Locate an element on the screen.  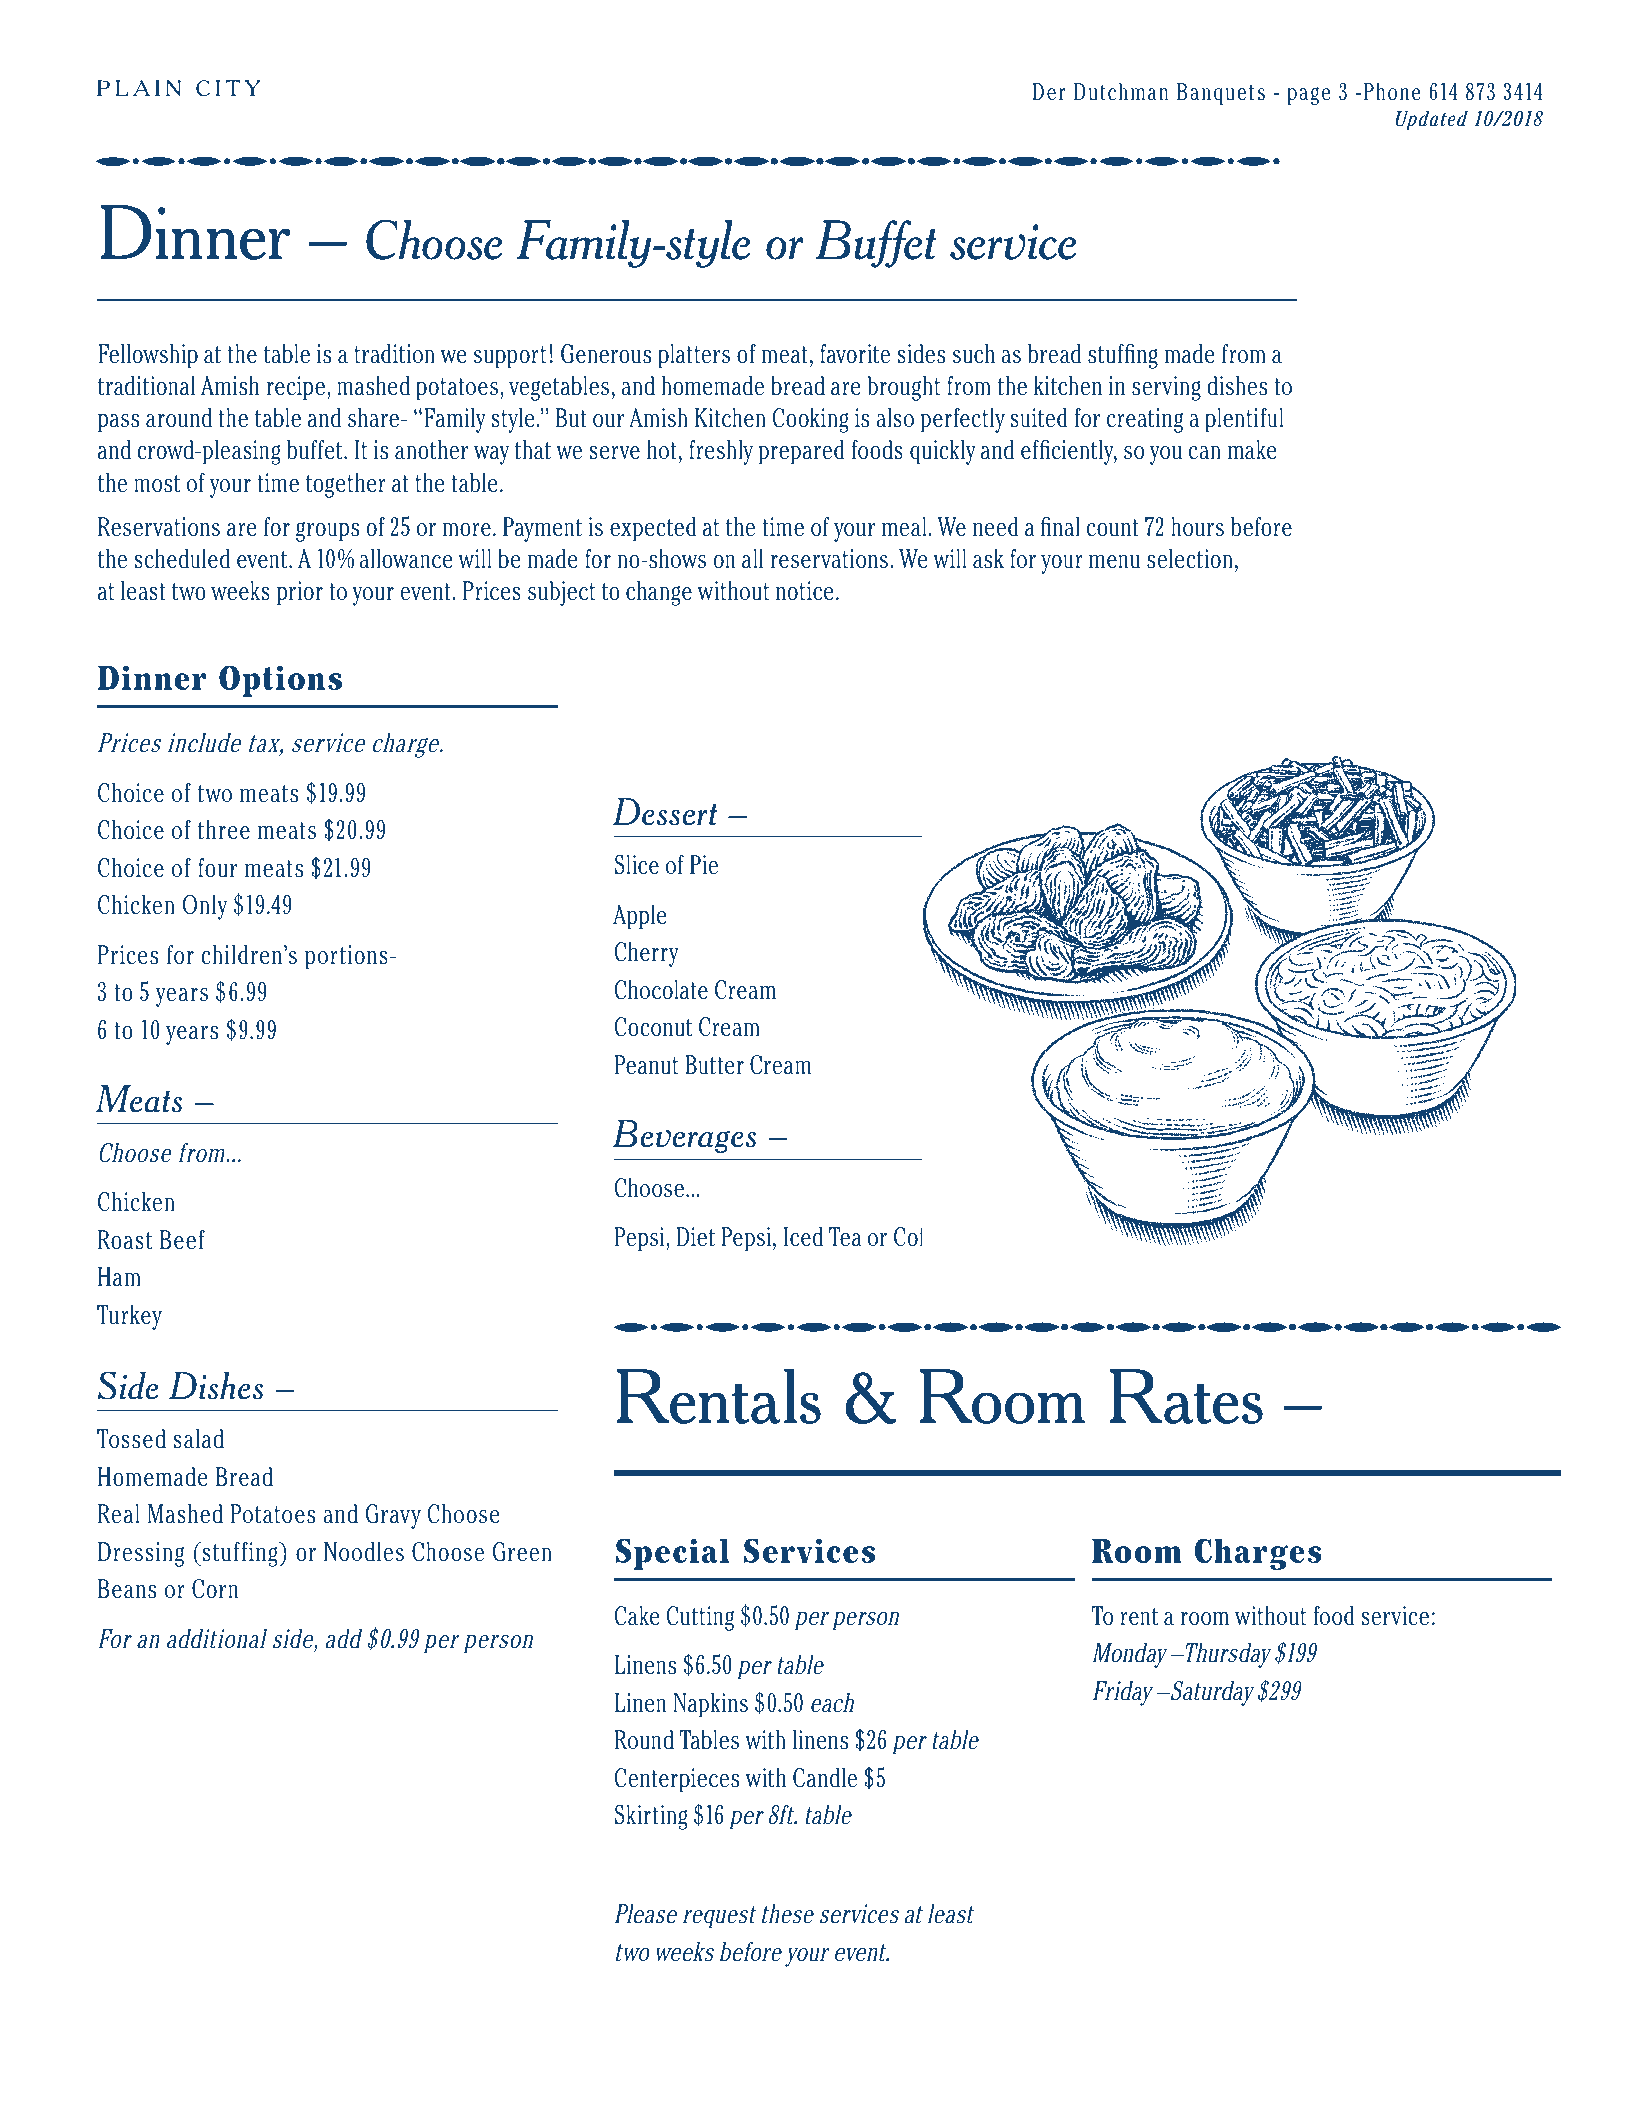
Slice is located at coordinates (637, 865).
